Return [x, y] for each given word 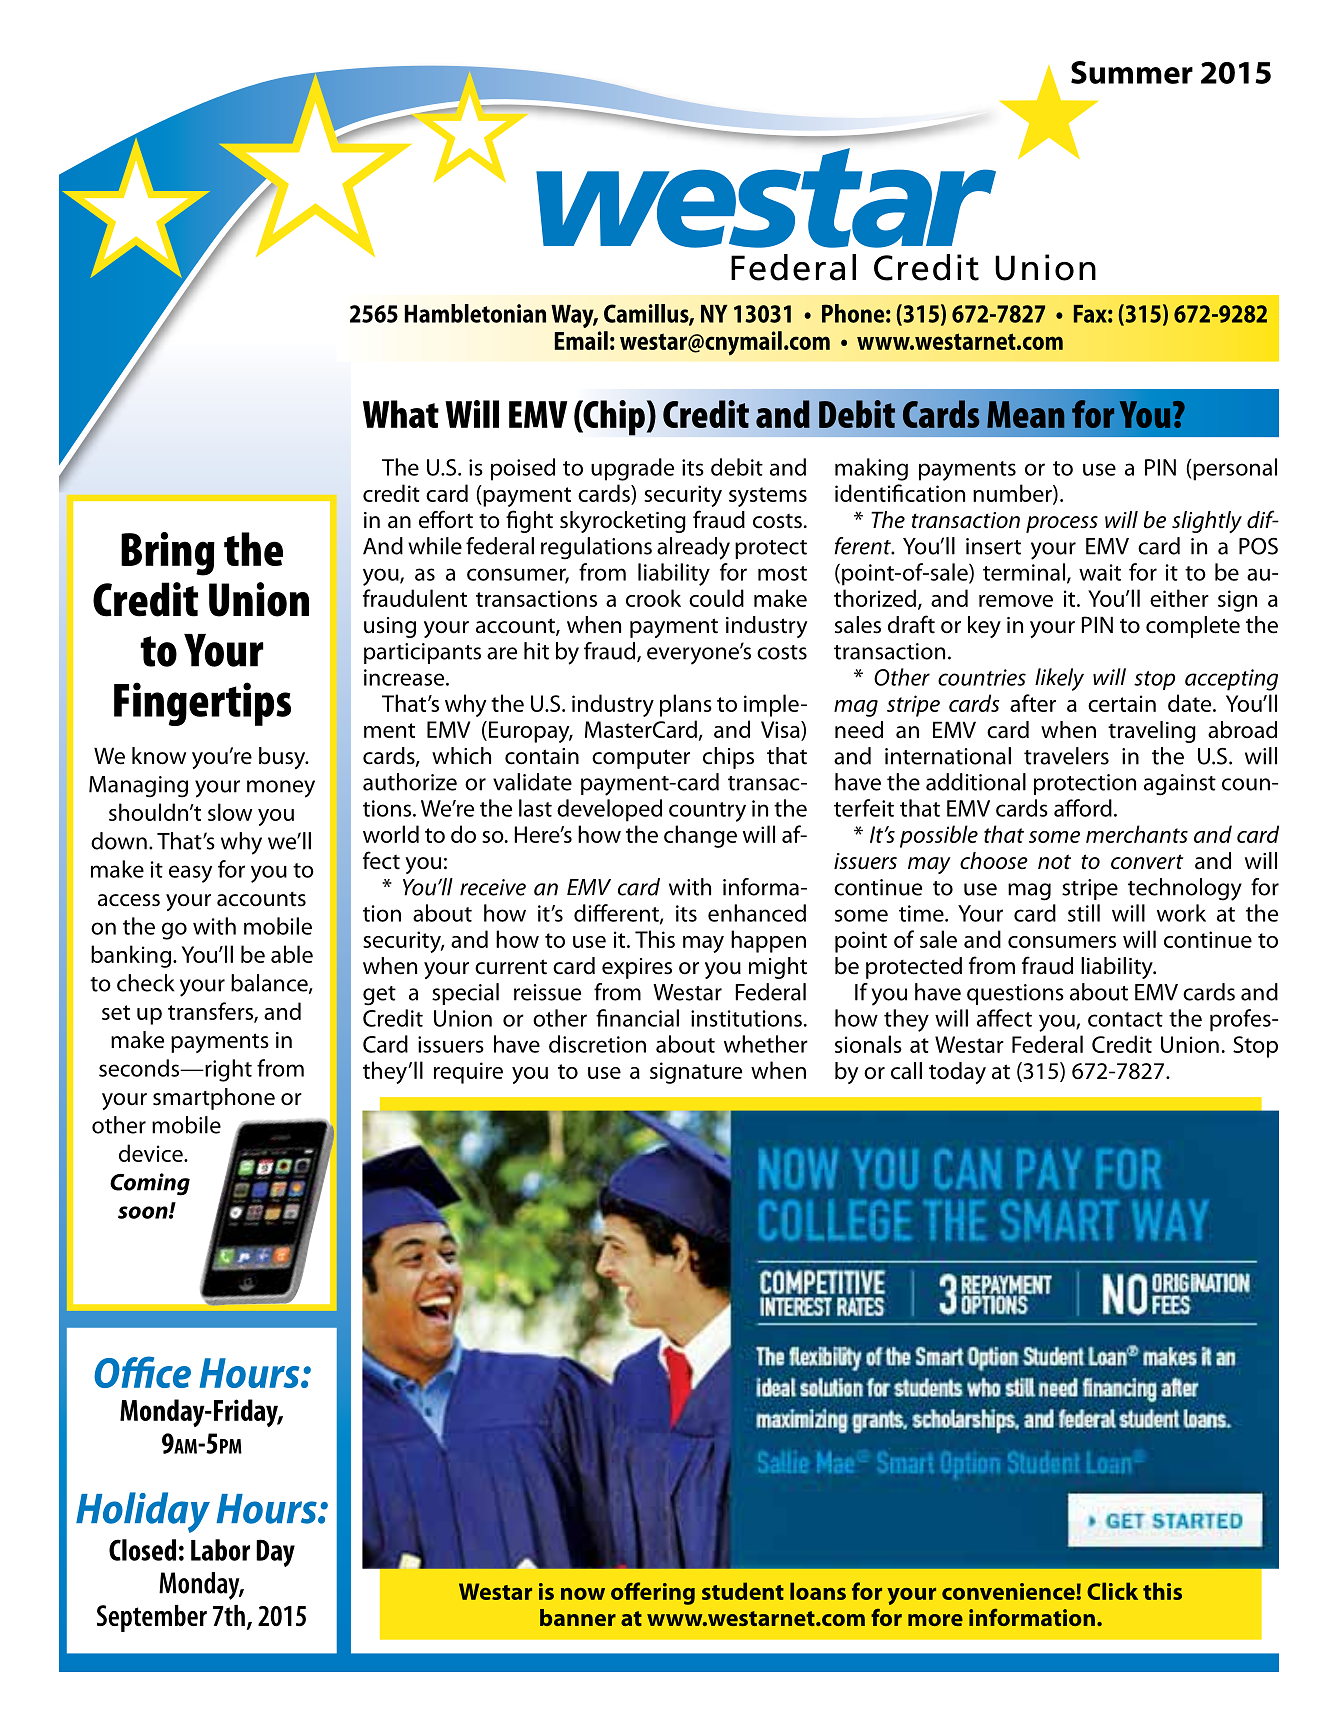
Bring [168, 554]
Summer [1132, 72]
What [401, 414]
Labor [220, 1550]
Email [581, 340]
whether [766, 1044]
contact [1125, 1019]
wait [1100, 572]
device [152, 1153]
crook [653, 598]
